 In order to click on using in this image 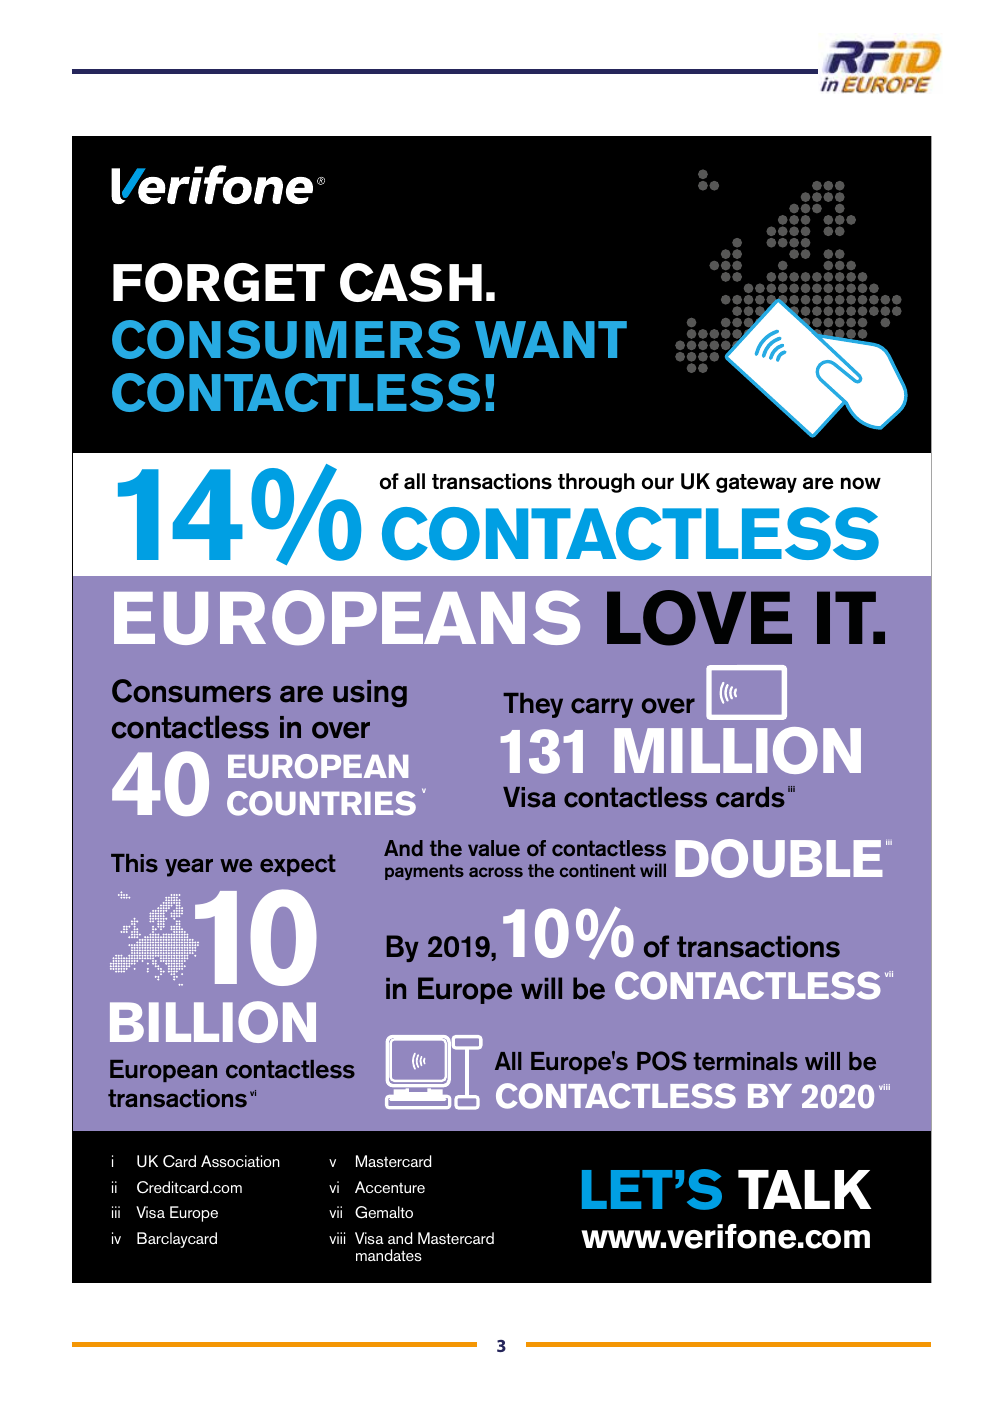, I will do `click(370, 693)`.
